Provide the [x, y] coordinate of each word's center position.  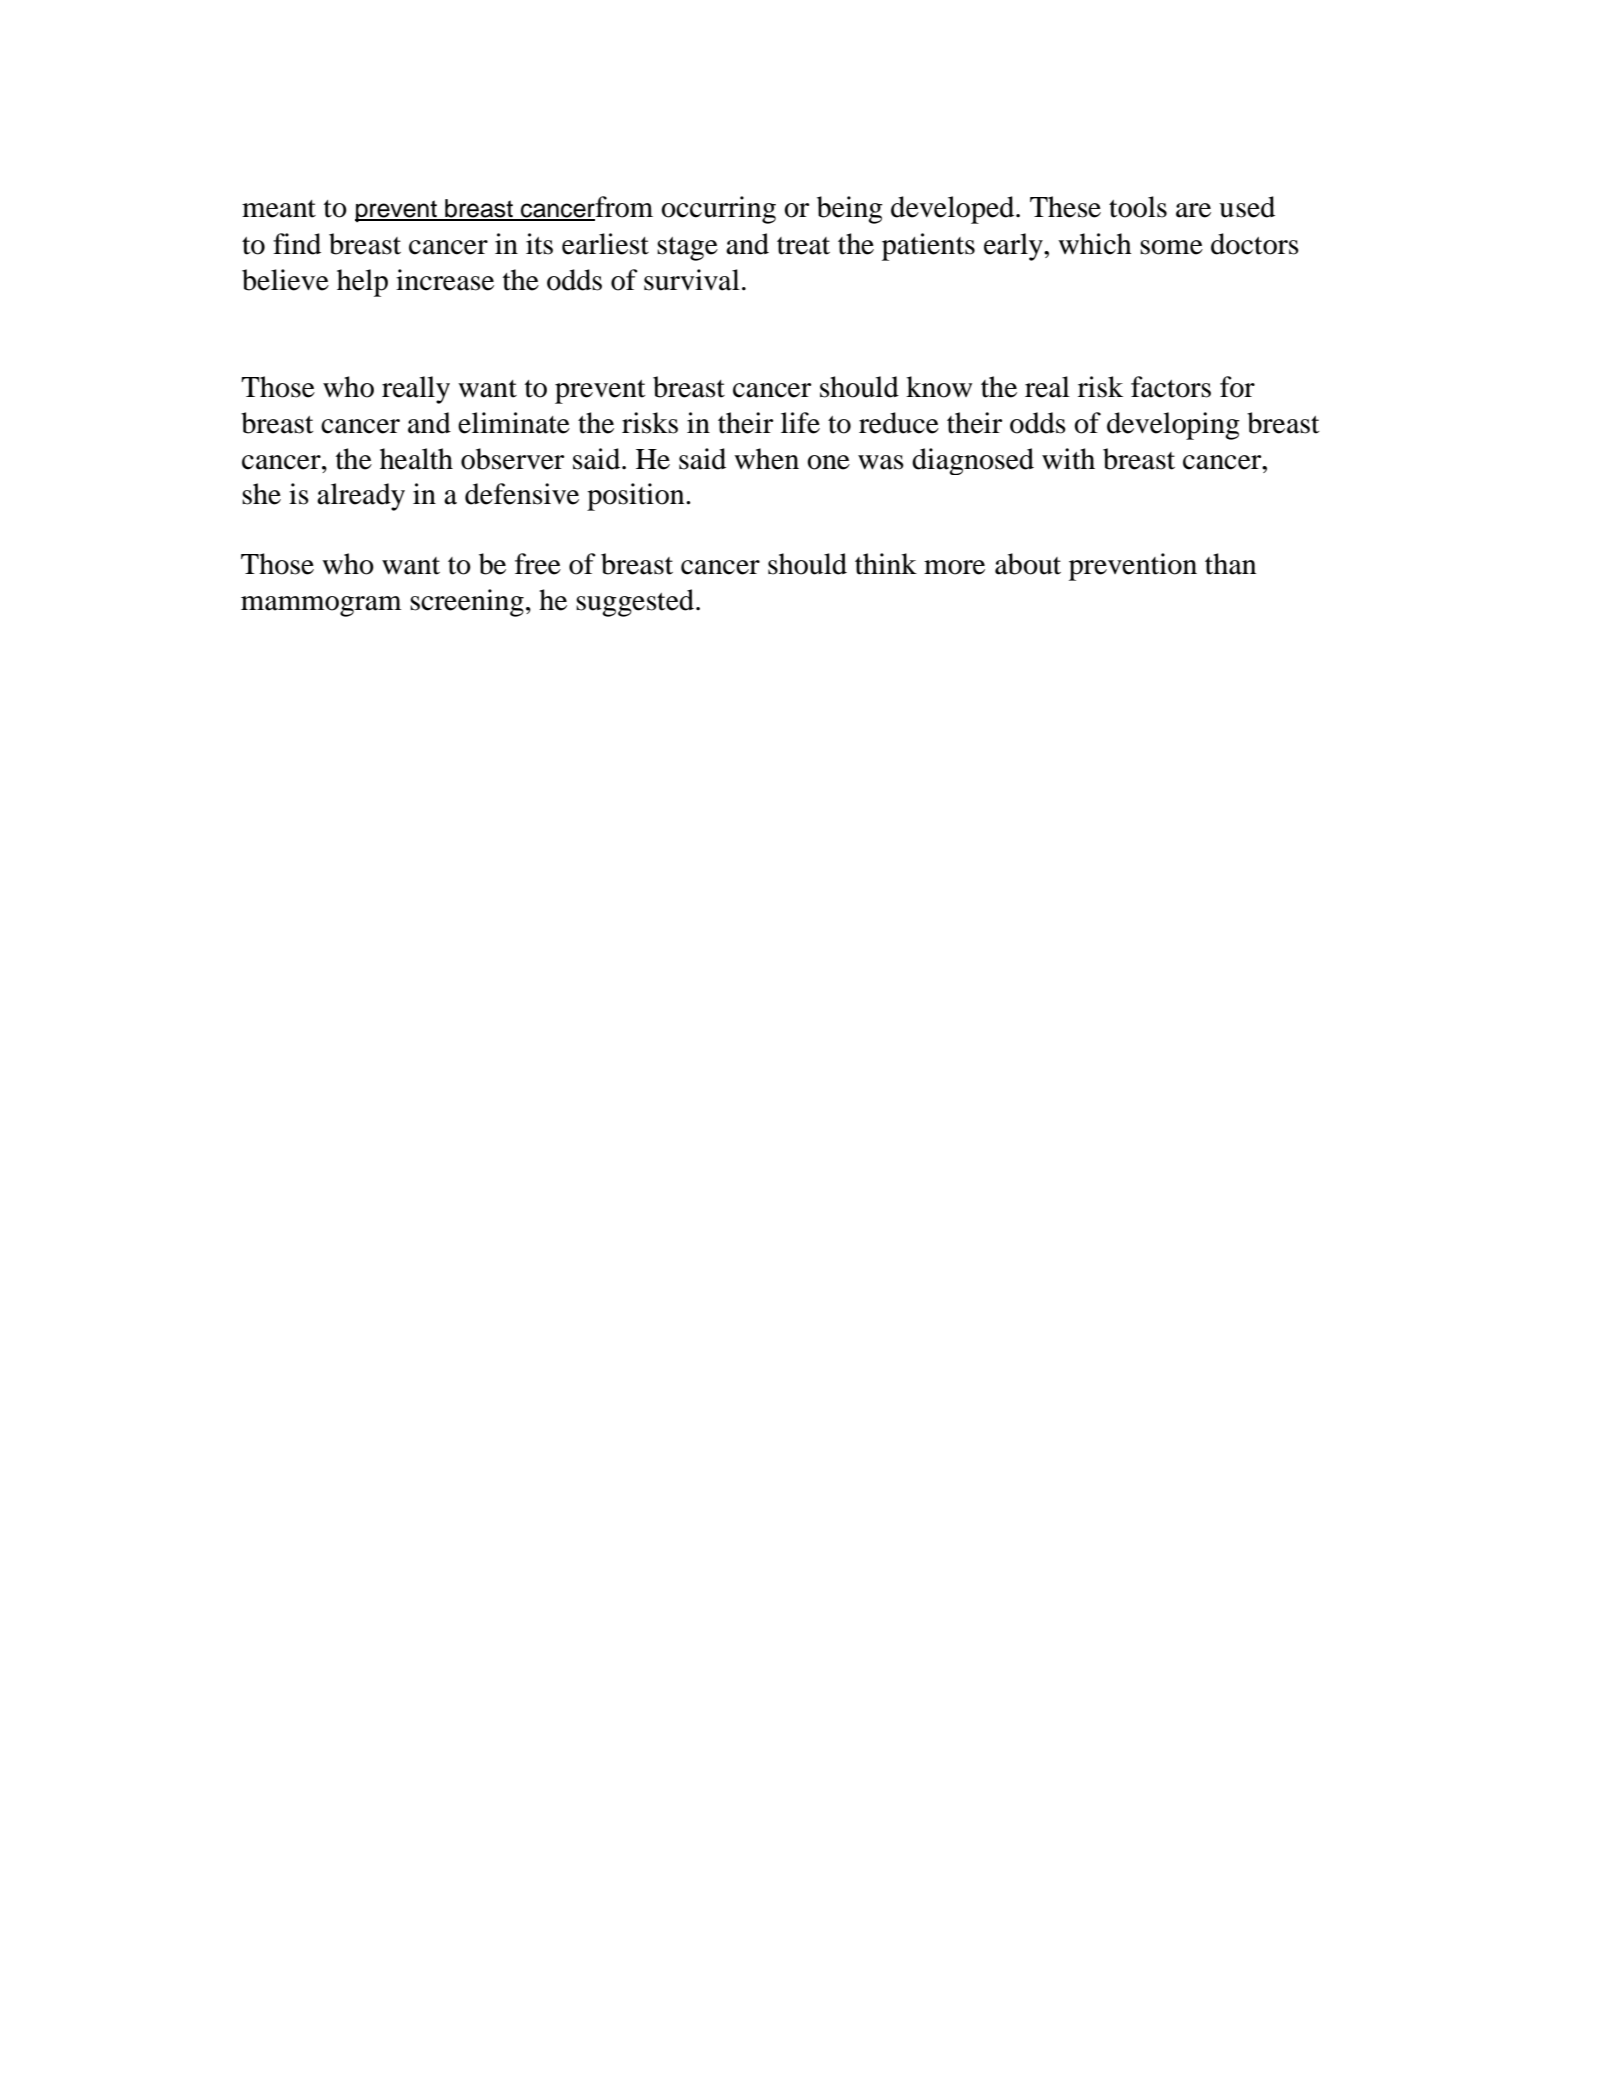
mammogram [321, 606]
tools [1138, 207]
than [1230, 564]
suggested [636, 603]
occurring [718, 210]
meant [279, 209]
